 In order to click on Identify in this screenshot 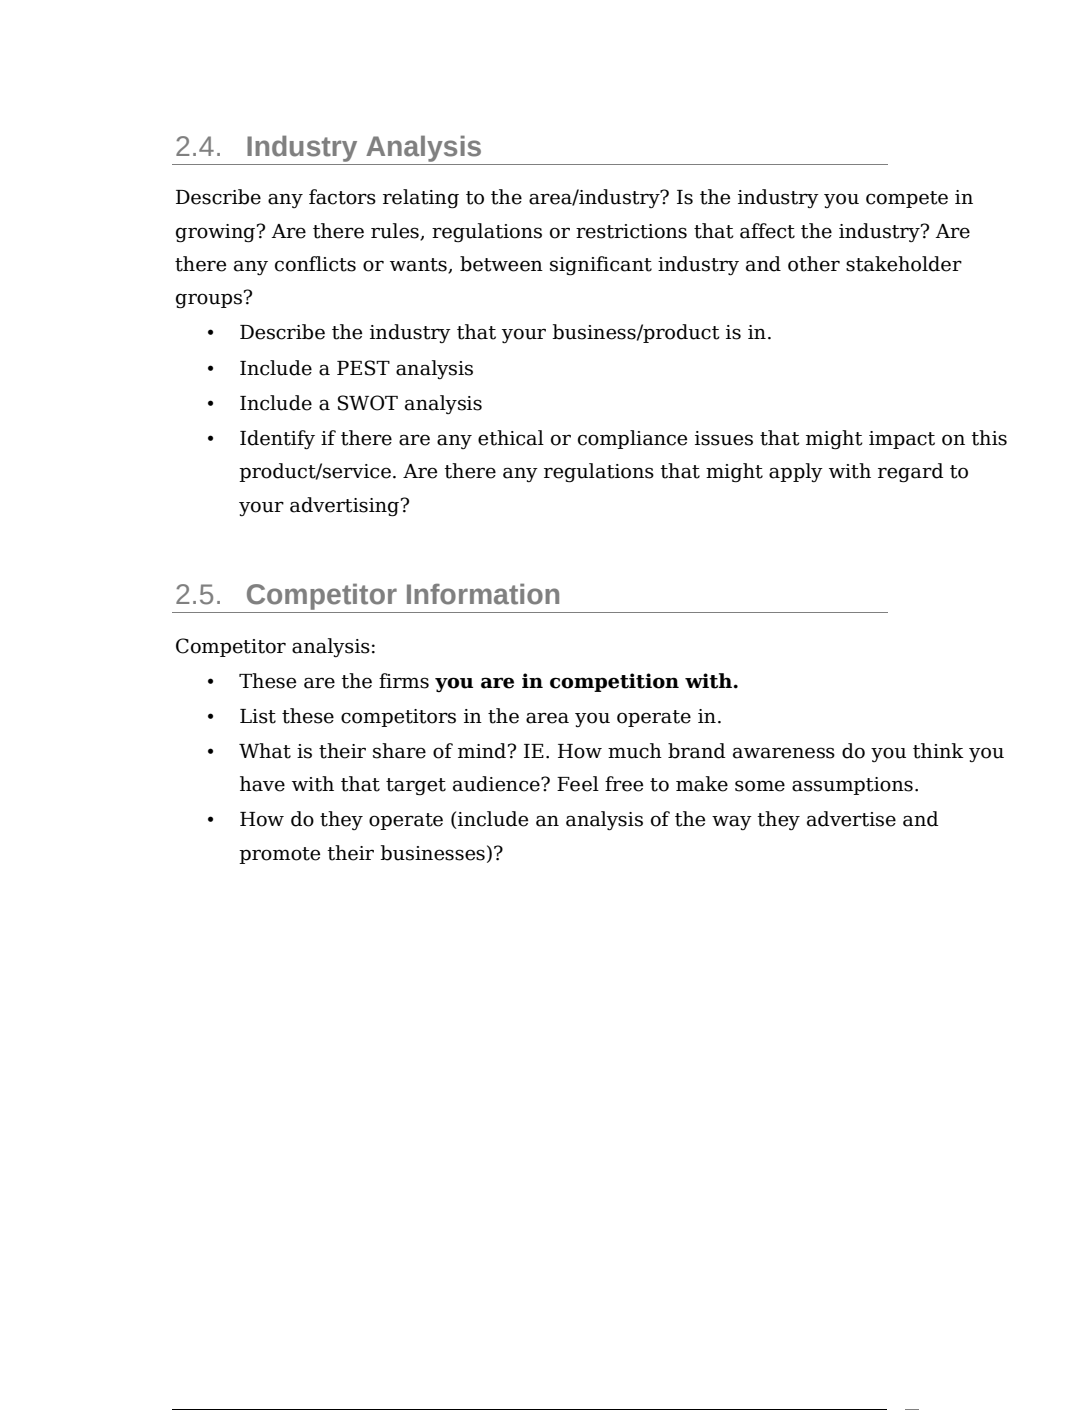, I will do `click(277, 440)`.
